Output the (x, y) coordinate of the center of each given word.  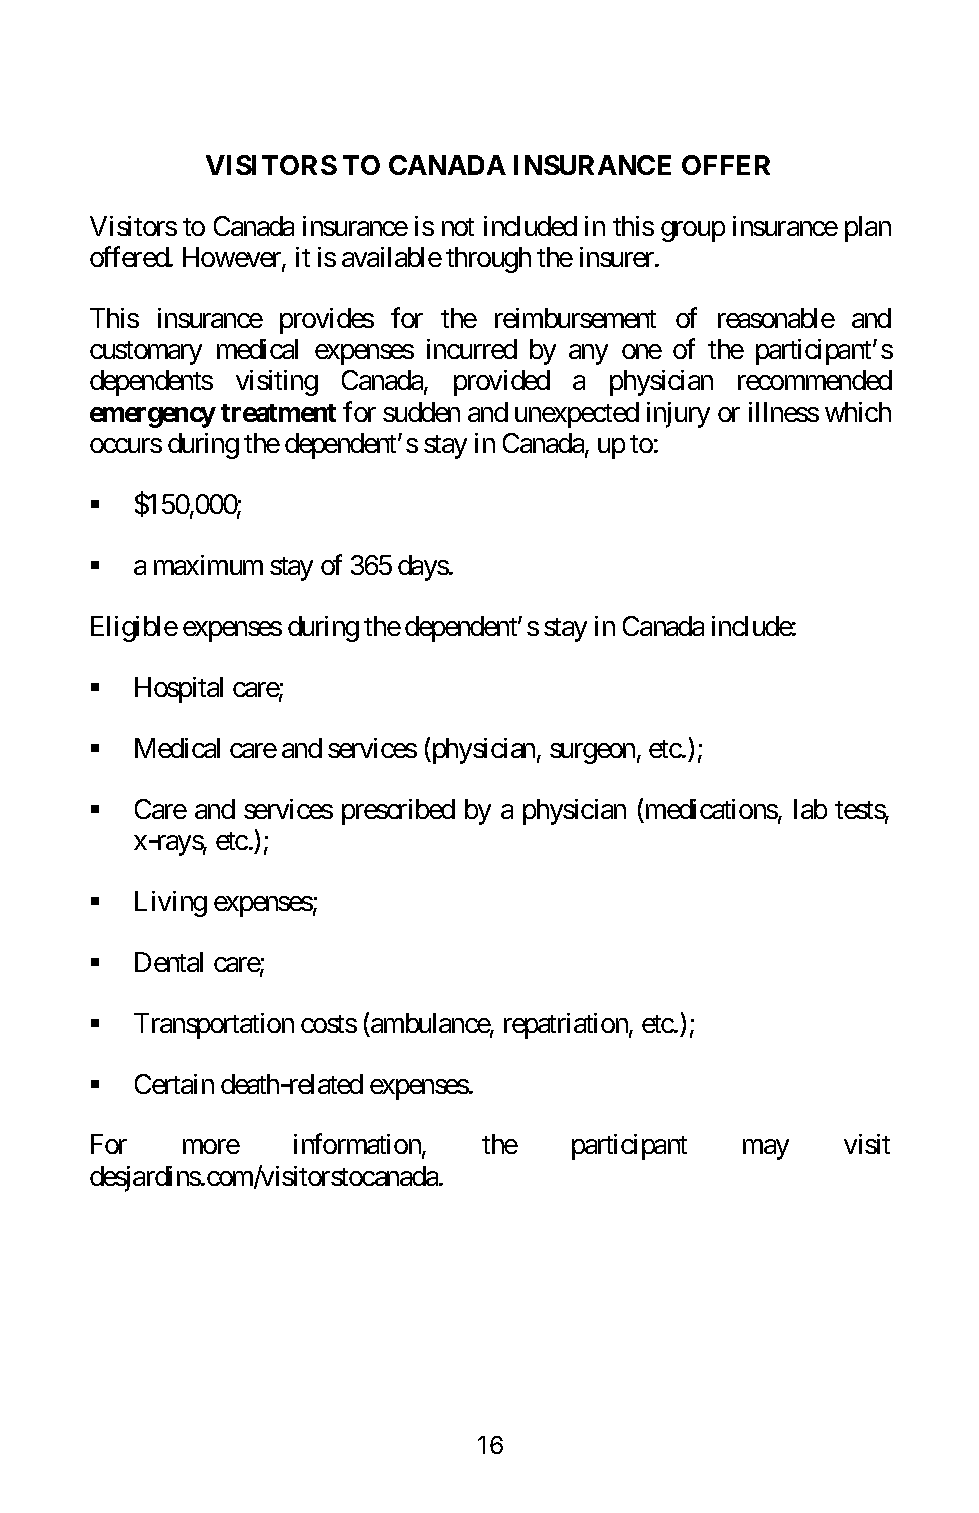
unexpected (577, 415)
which (858, 412)
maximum (208, 565)
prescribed (398, 812)
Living (171, 904)
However (233, 258)
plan (868, 229)
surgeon (592, 753)
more (211, 1147)
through (488, 260)
